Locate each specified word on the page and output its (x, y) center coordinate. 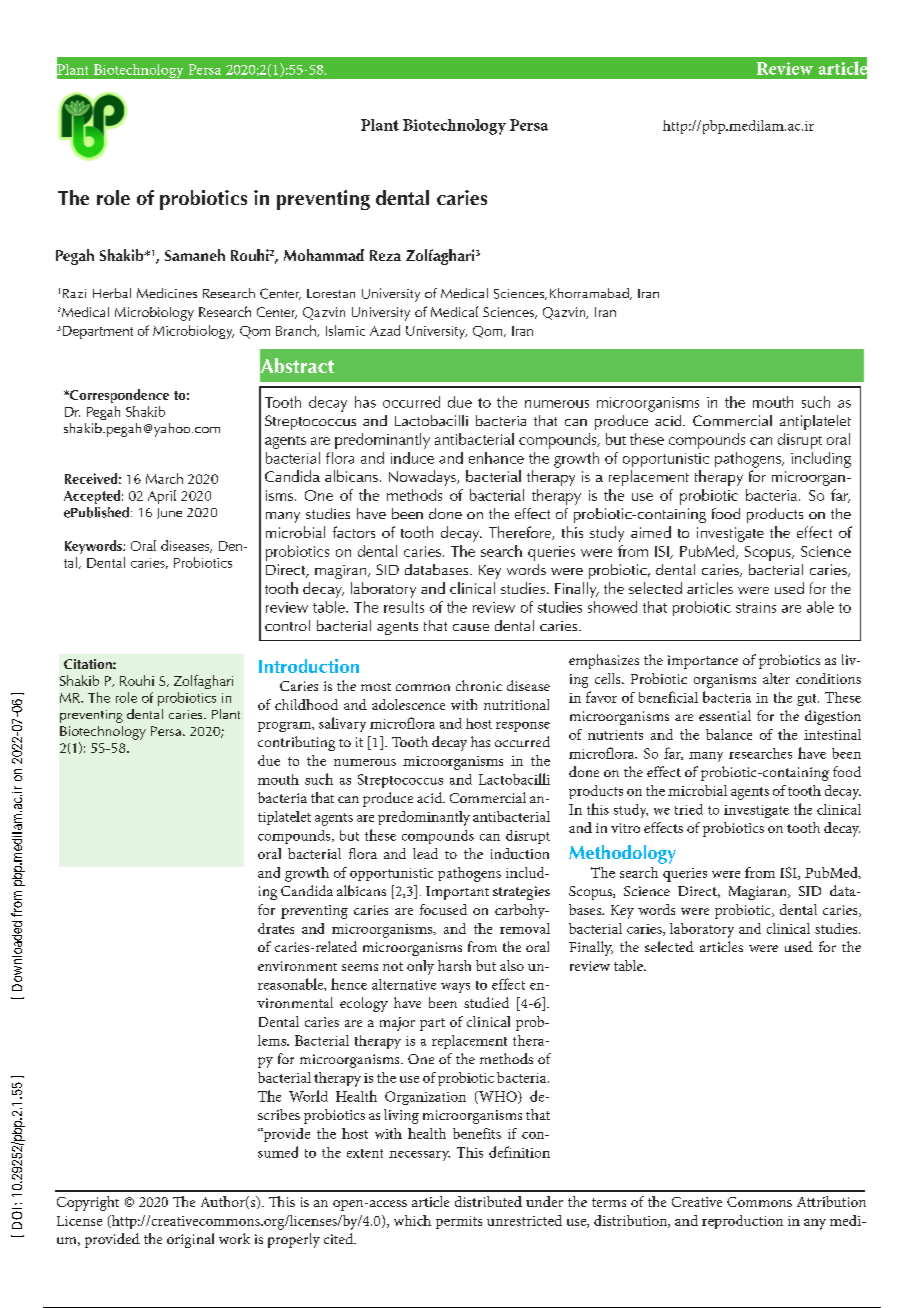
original (190, 1240)
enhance (496, 458)
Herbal (112, 293)
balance (729, 734)
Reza (385, 255)
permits (459, 1222)
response (523, 727)
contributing (296, 743)
